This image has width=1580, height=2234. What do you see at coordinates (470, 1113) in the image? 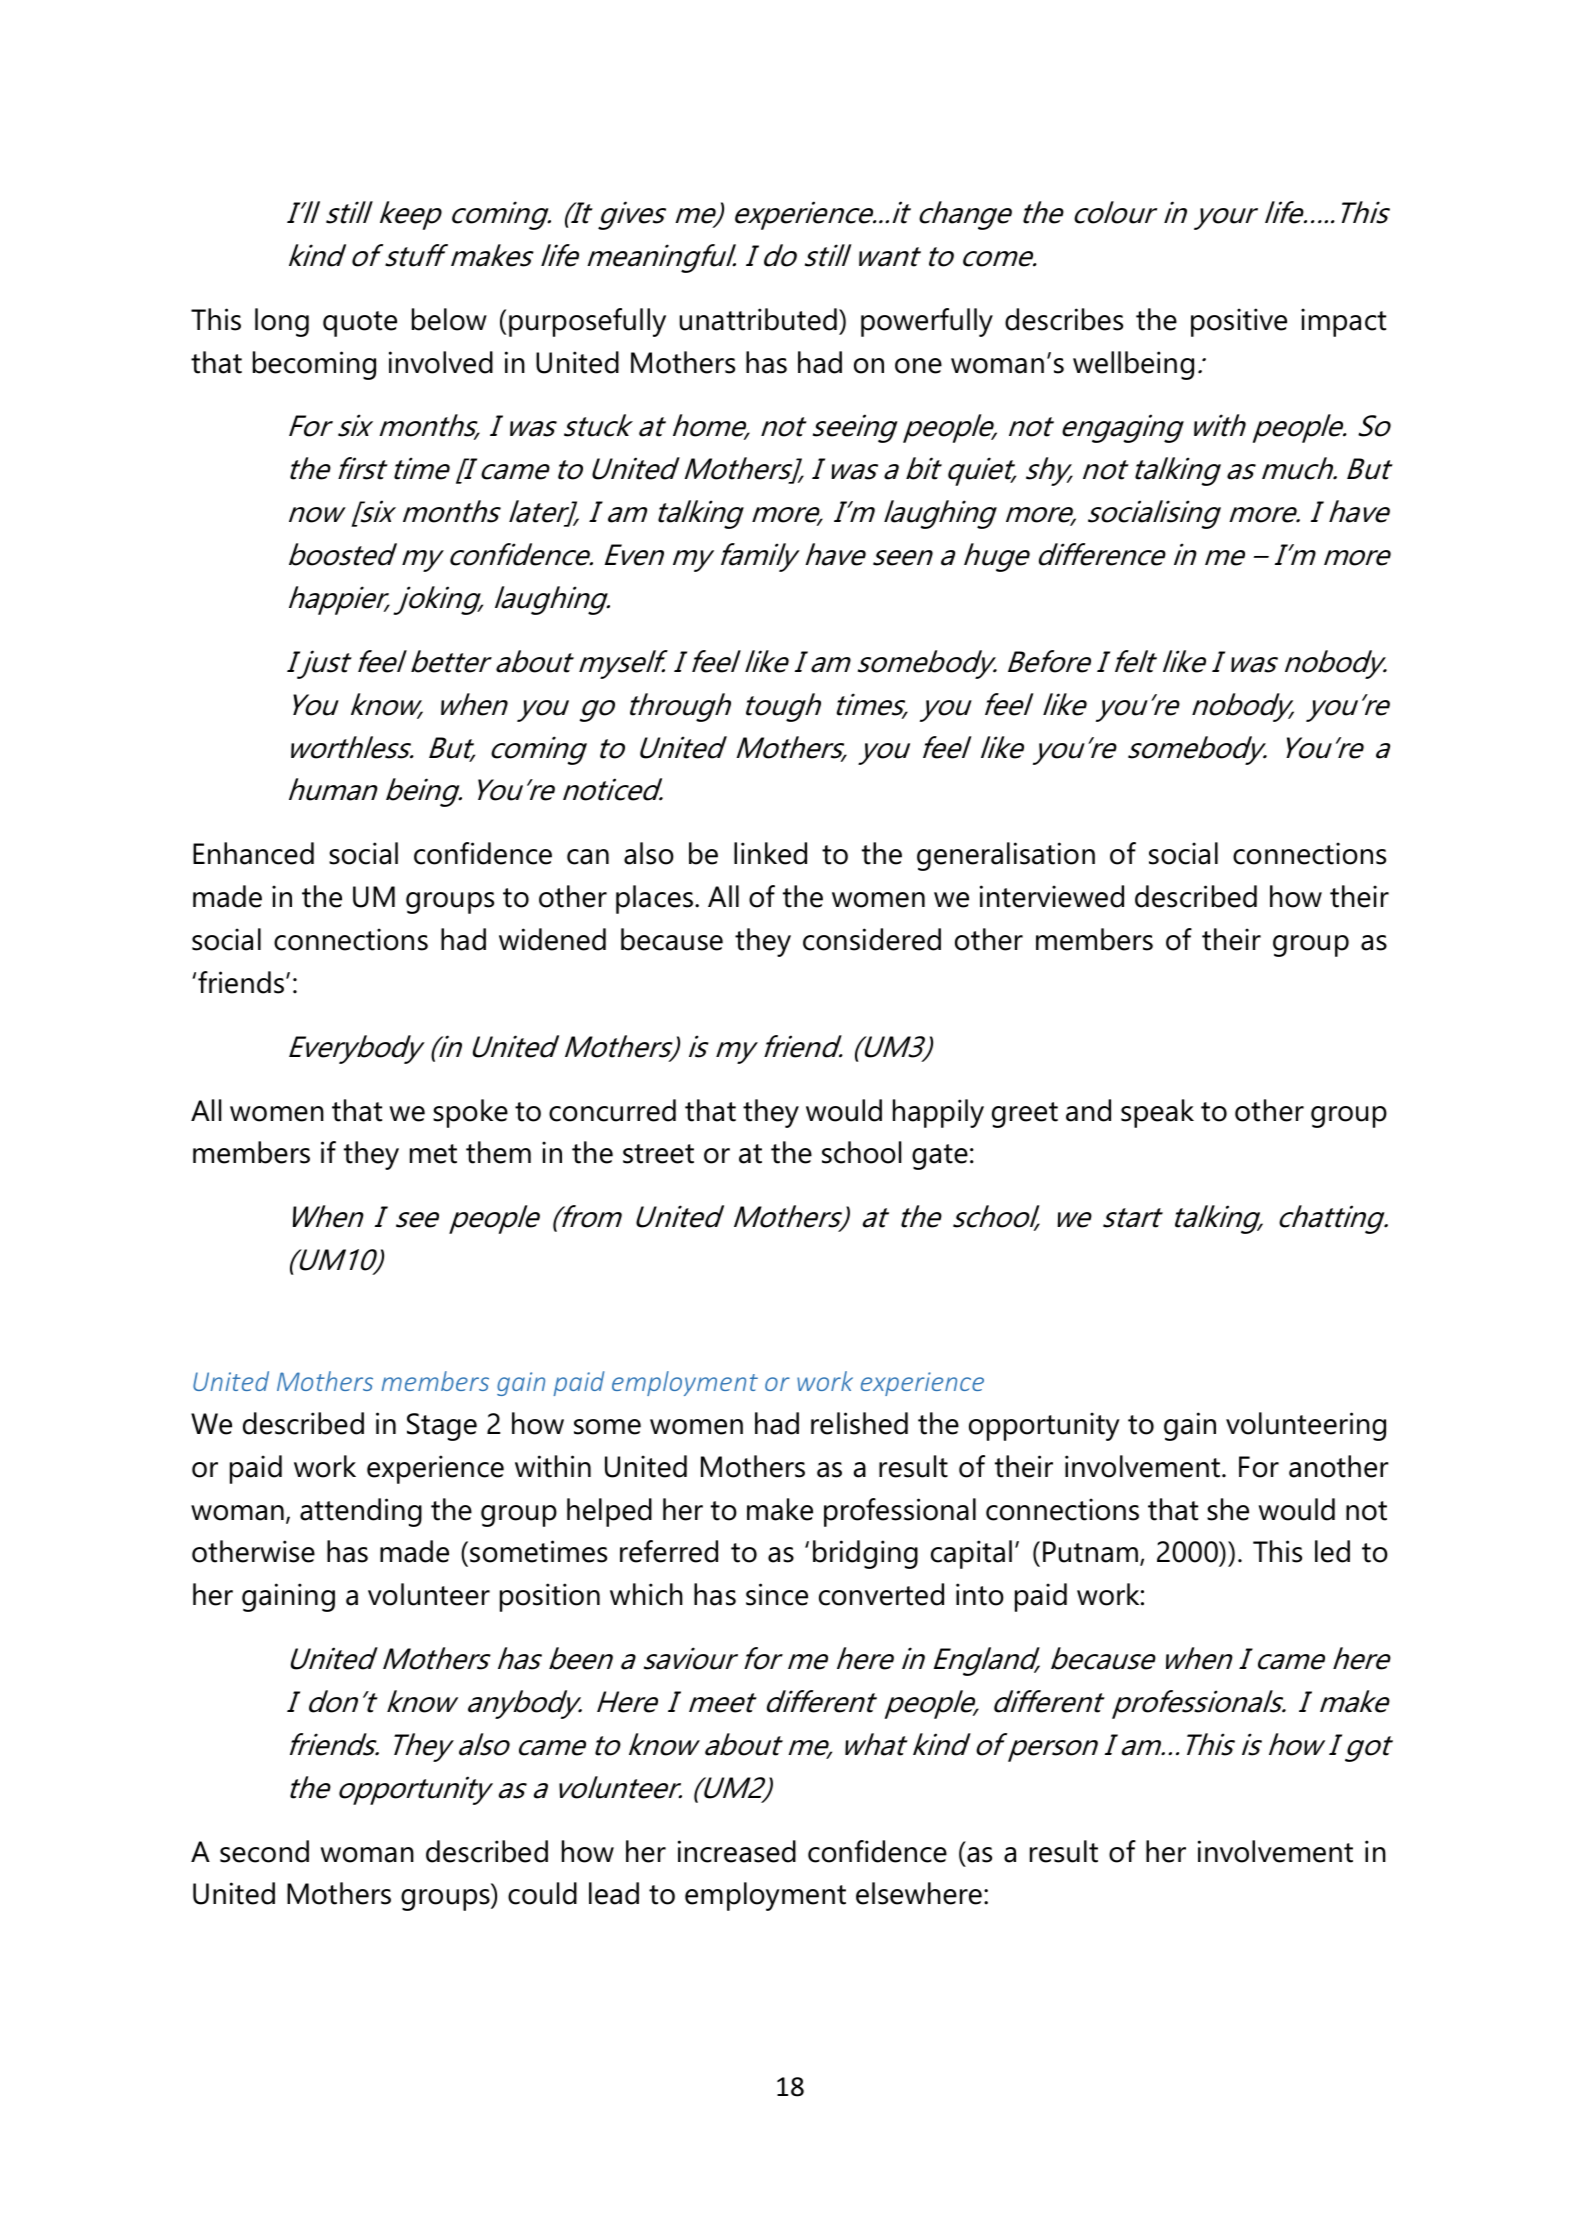
I see `spoke` at bounding box center [470, 1113].
